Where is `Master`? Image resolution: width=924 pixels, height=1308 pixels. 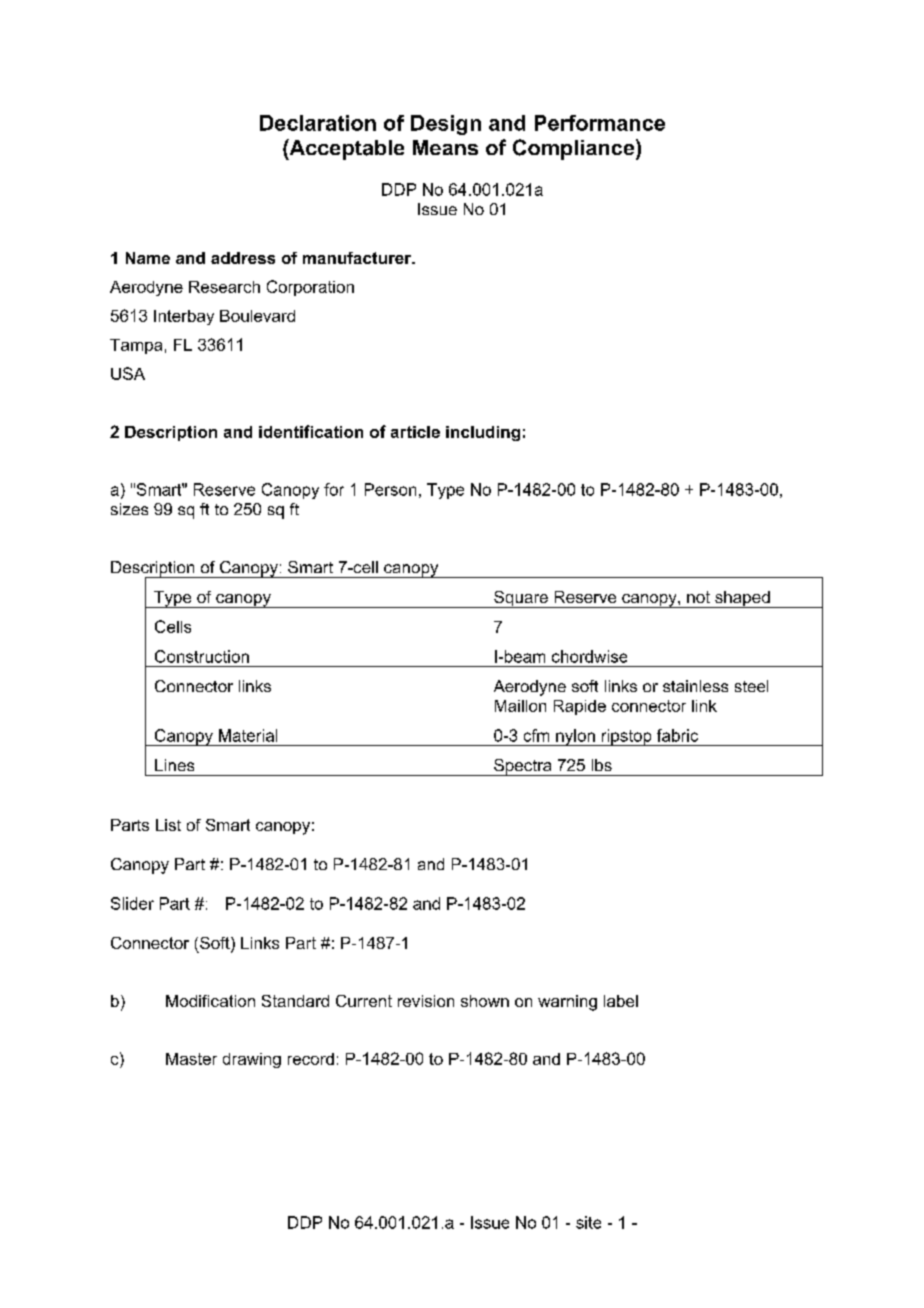 Master is located at coordinates (191, 1059).
